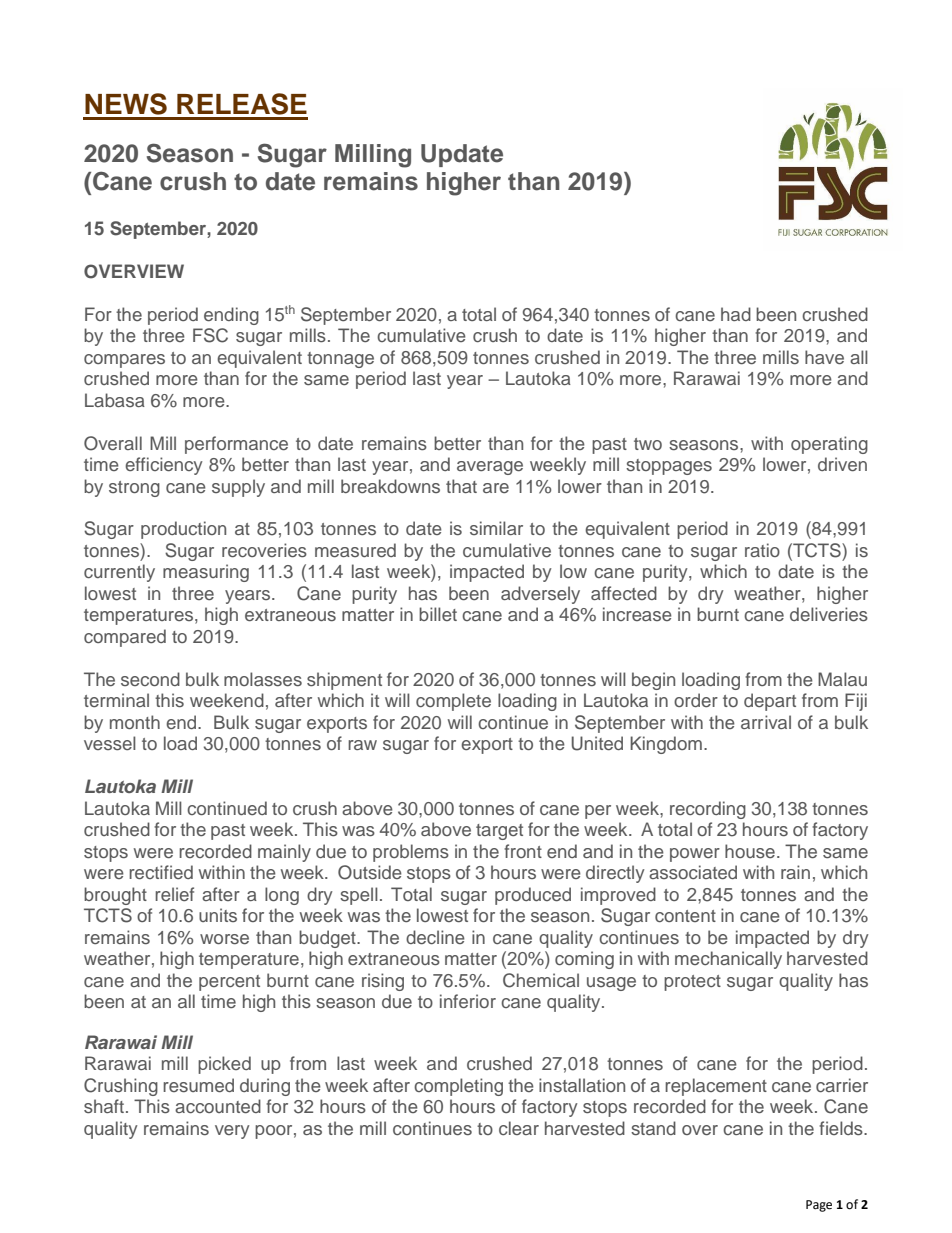 This image has width=952, height=1233. I want to click on completing, so click(458, 1087).
